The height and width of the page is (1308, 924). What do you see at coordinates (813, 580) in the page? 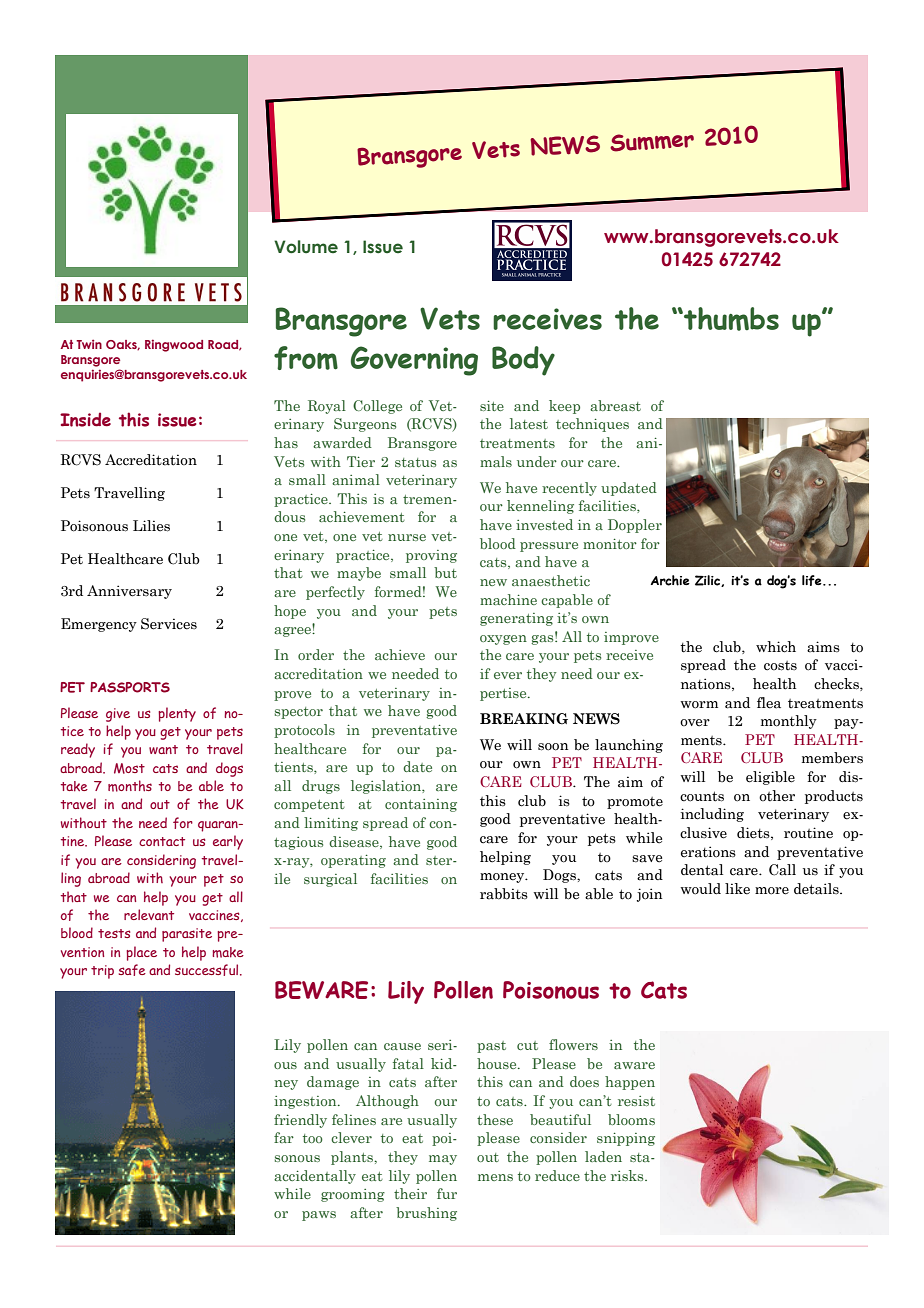
I see `life` at bounding box center [813, 580].
